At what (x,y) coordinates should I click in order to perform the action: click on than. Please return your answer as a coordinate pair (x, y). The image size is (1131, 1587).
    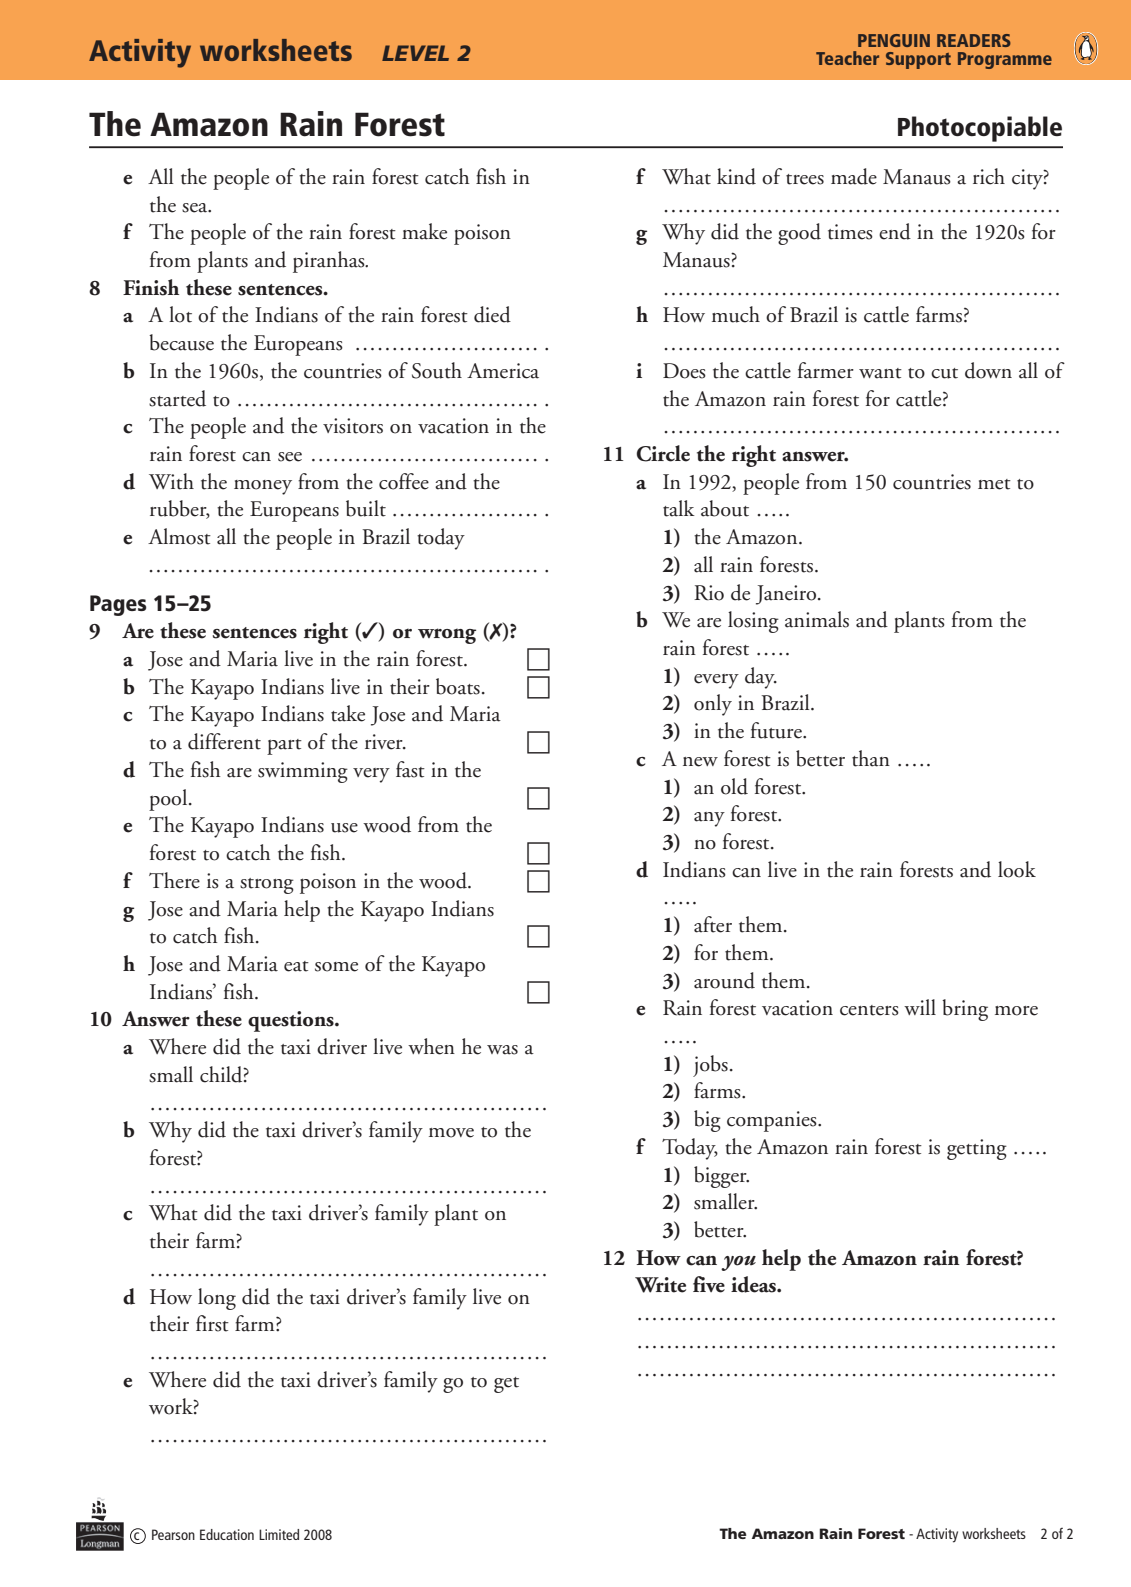
    Looking at the image, I should click on (871, 758).
